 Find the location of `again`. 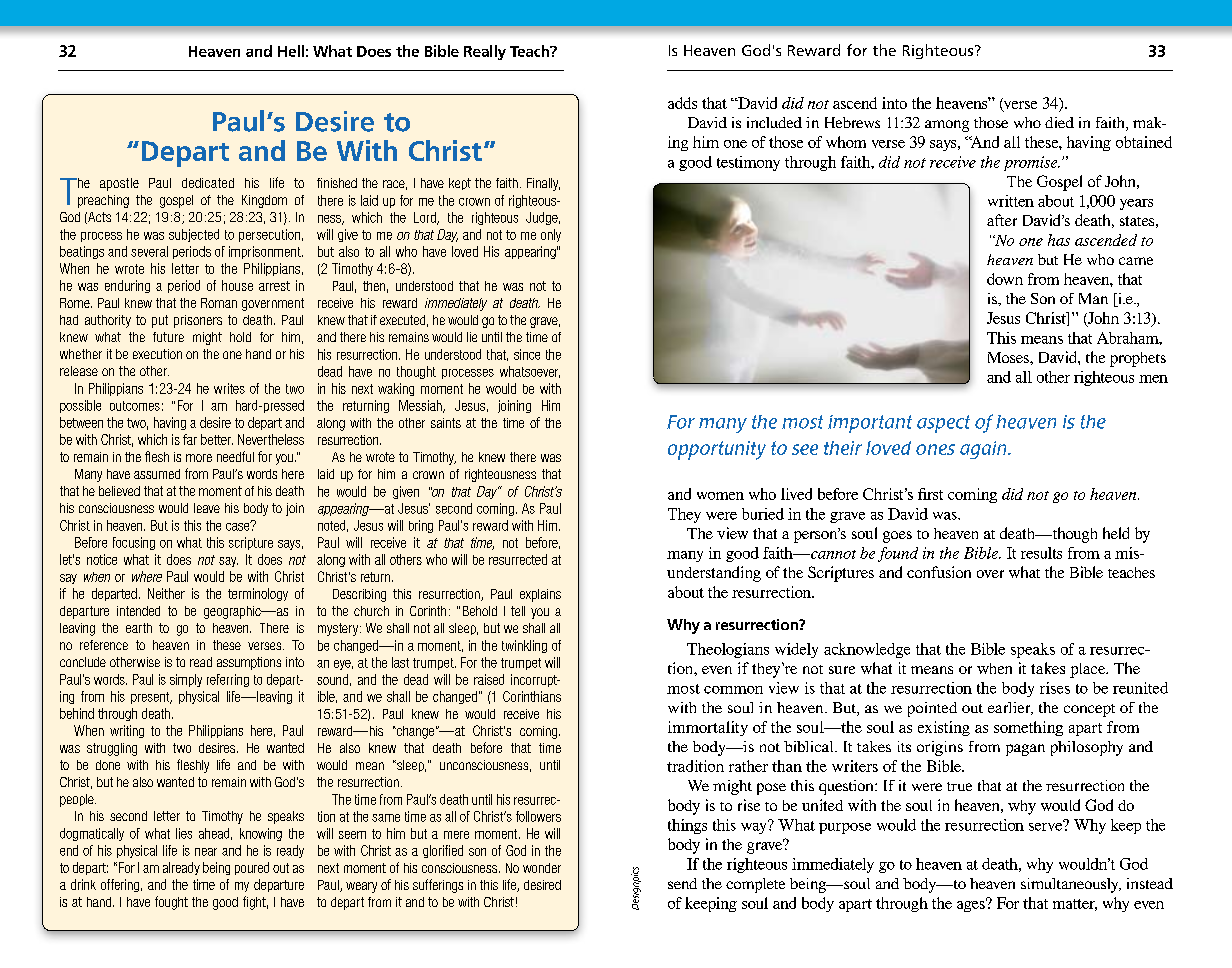

again is located at coordinates (984, 450).
